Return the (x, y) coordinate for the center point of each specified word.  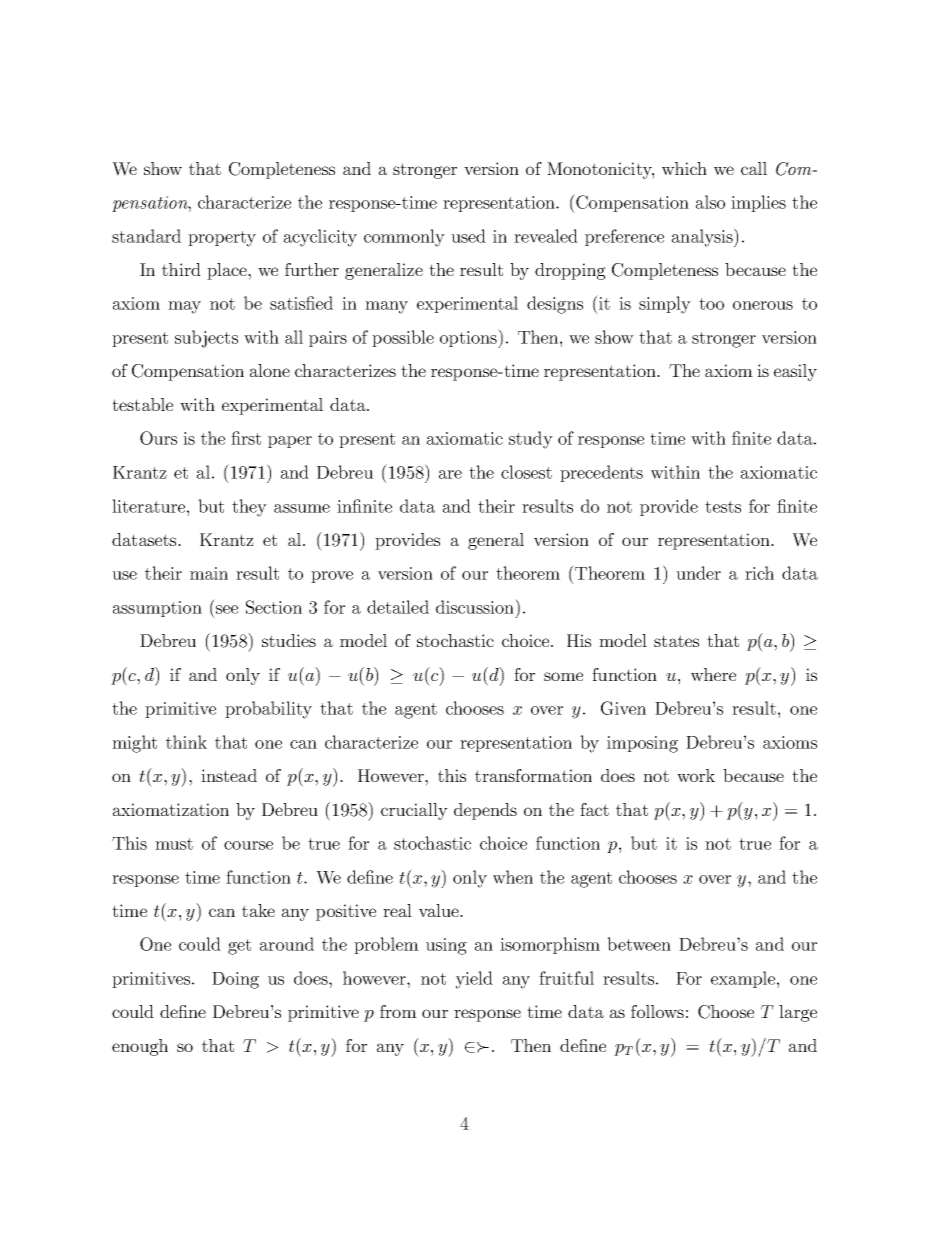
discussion (476, 606)
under (698, 573)
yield (474, 980)
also (710, 202)
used (468, 236)
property (222, 239)
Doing (235, 980)
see (227, 609)
